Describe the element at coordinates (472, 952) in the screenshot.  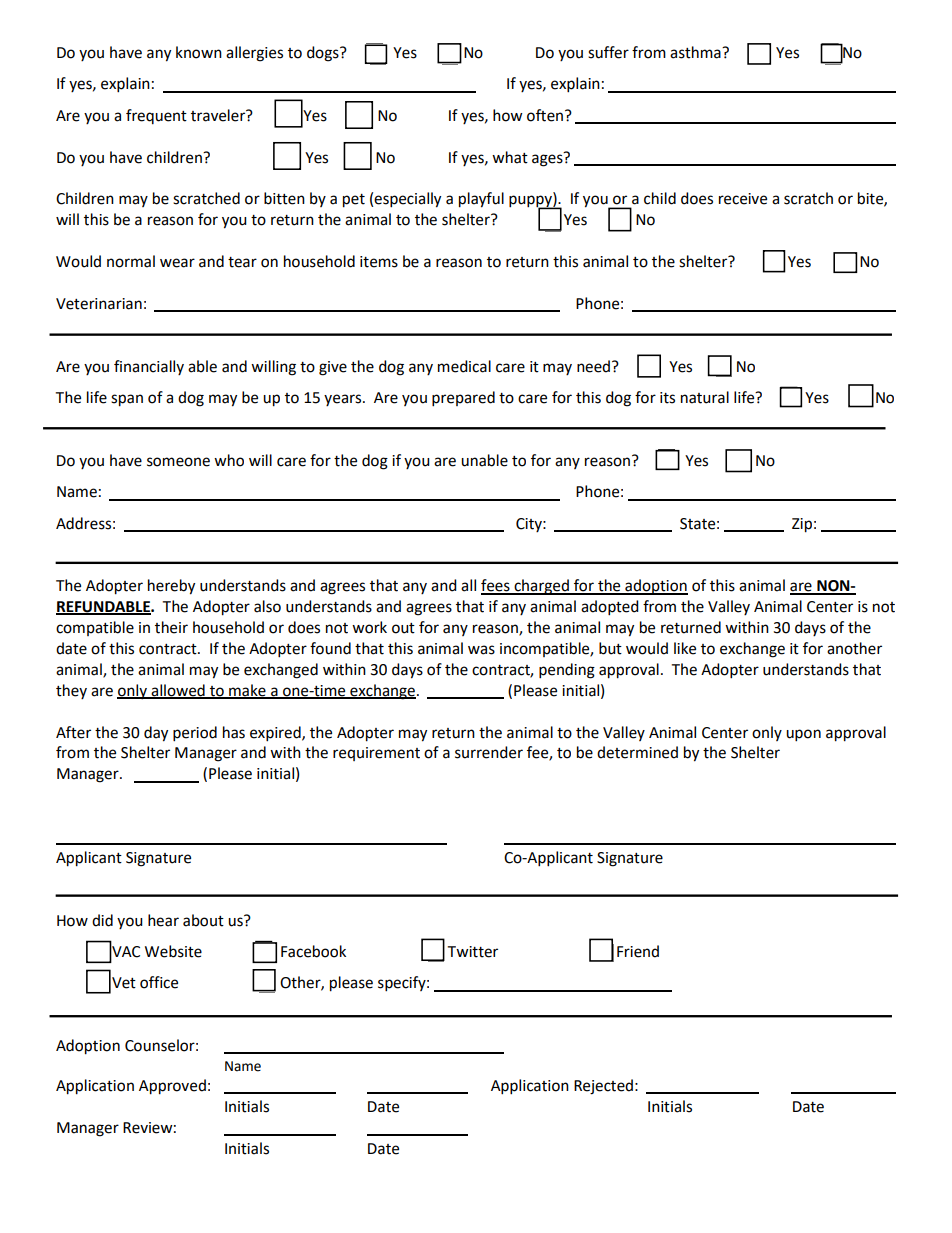
I see `Twitter` at that location.
